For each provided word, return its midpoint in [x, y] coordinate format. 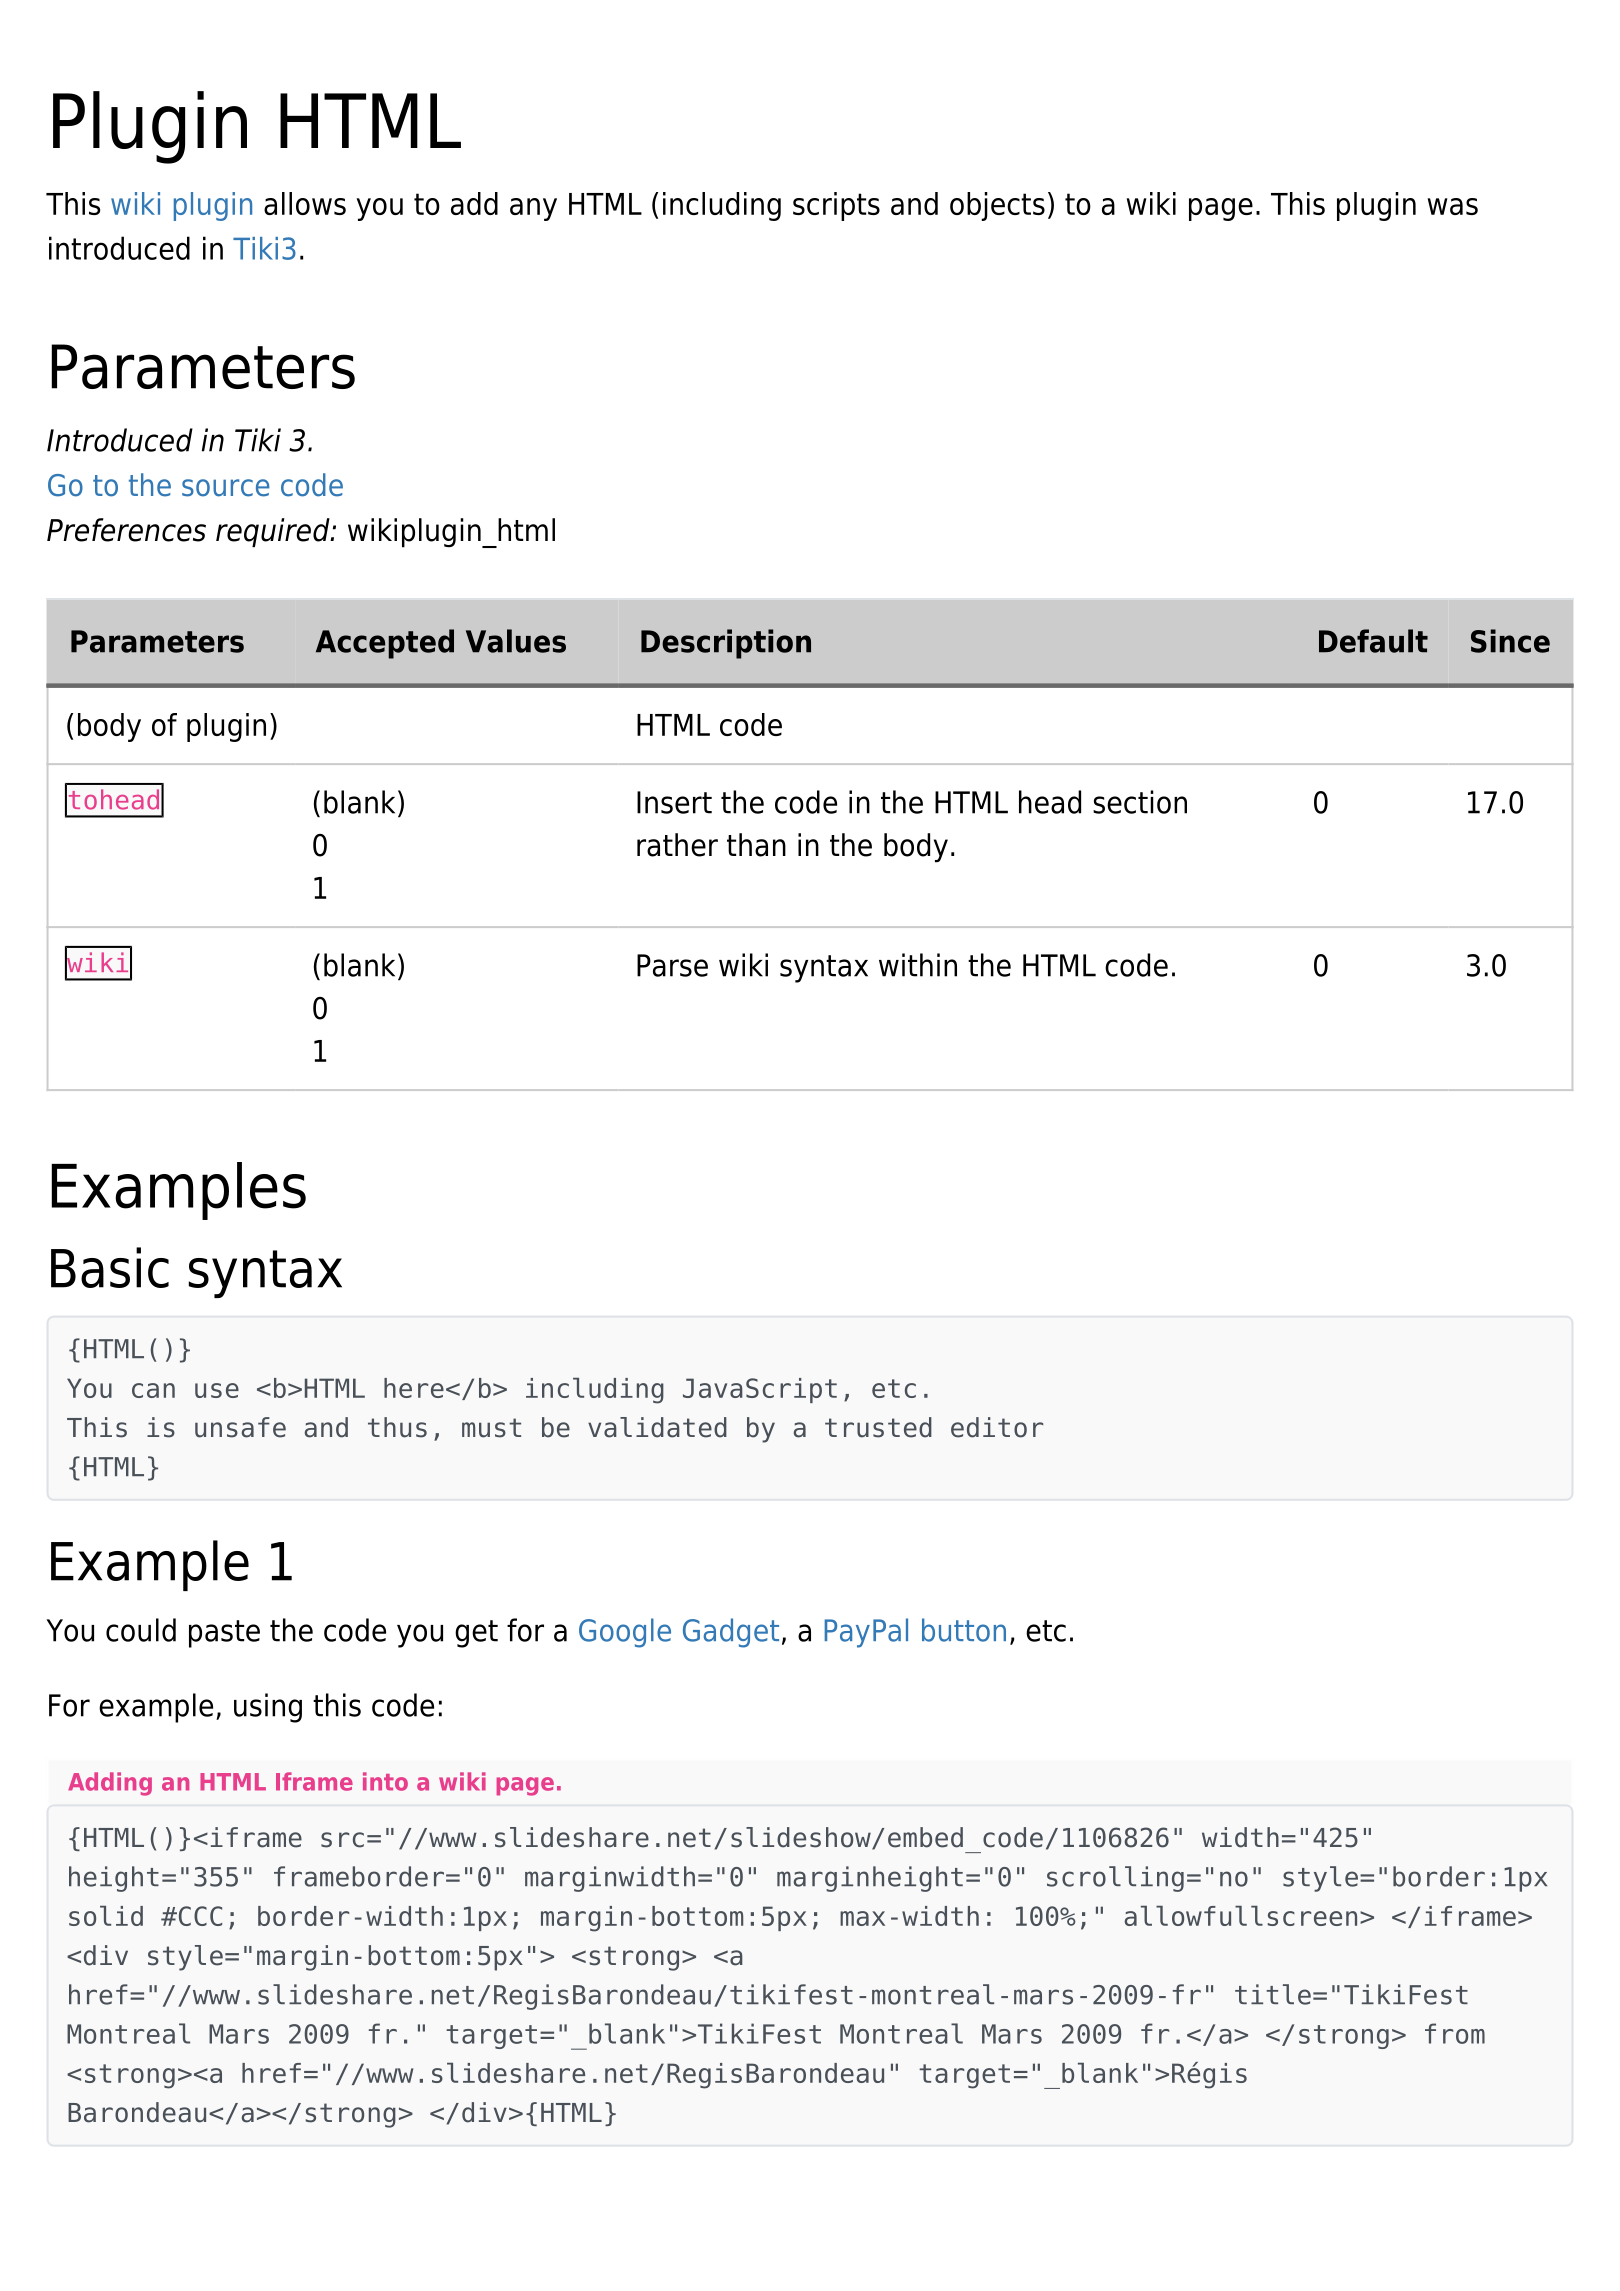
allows [305, 203]
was [1453, 206]
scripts [836, 206]
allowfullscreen [1241, 1916]
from [1455, 2033]
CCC [199, 1916]
